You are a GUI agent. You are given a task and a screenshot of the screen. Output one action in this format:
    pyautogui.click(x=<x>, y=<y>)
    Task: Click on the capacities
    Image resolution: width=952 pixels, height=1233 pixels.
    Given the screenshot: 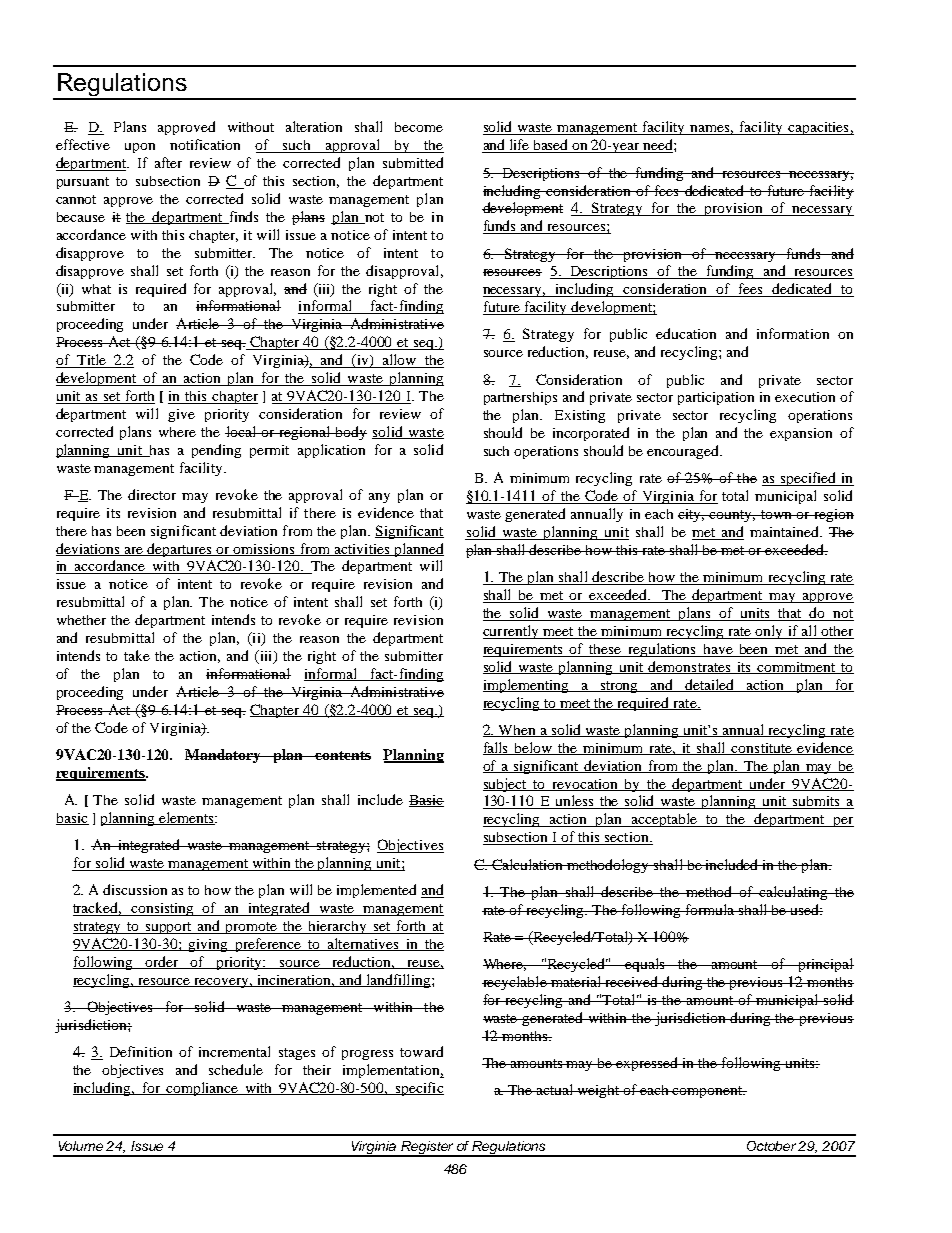 What is the action you would take?
    pyautogui.click(x=818, y=128)
